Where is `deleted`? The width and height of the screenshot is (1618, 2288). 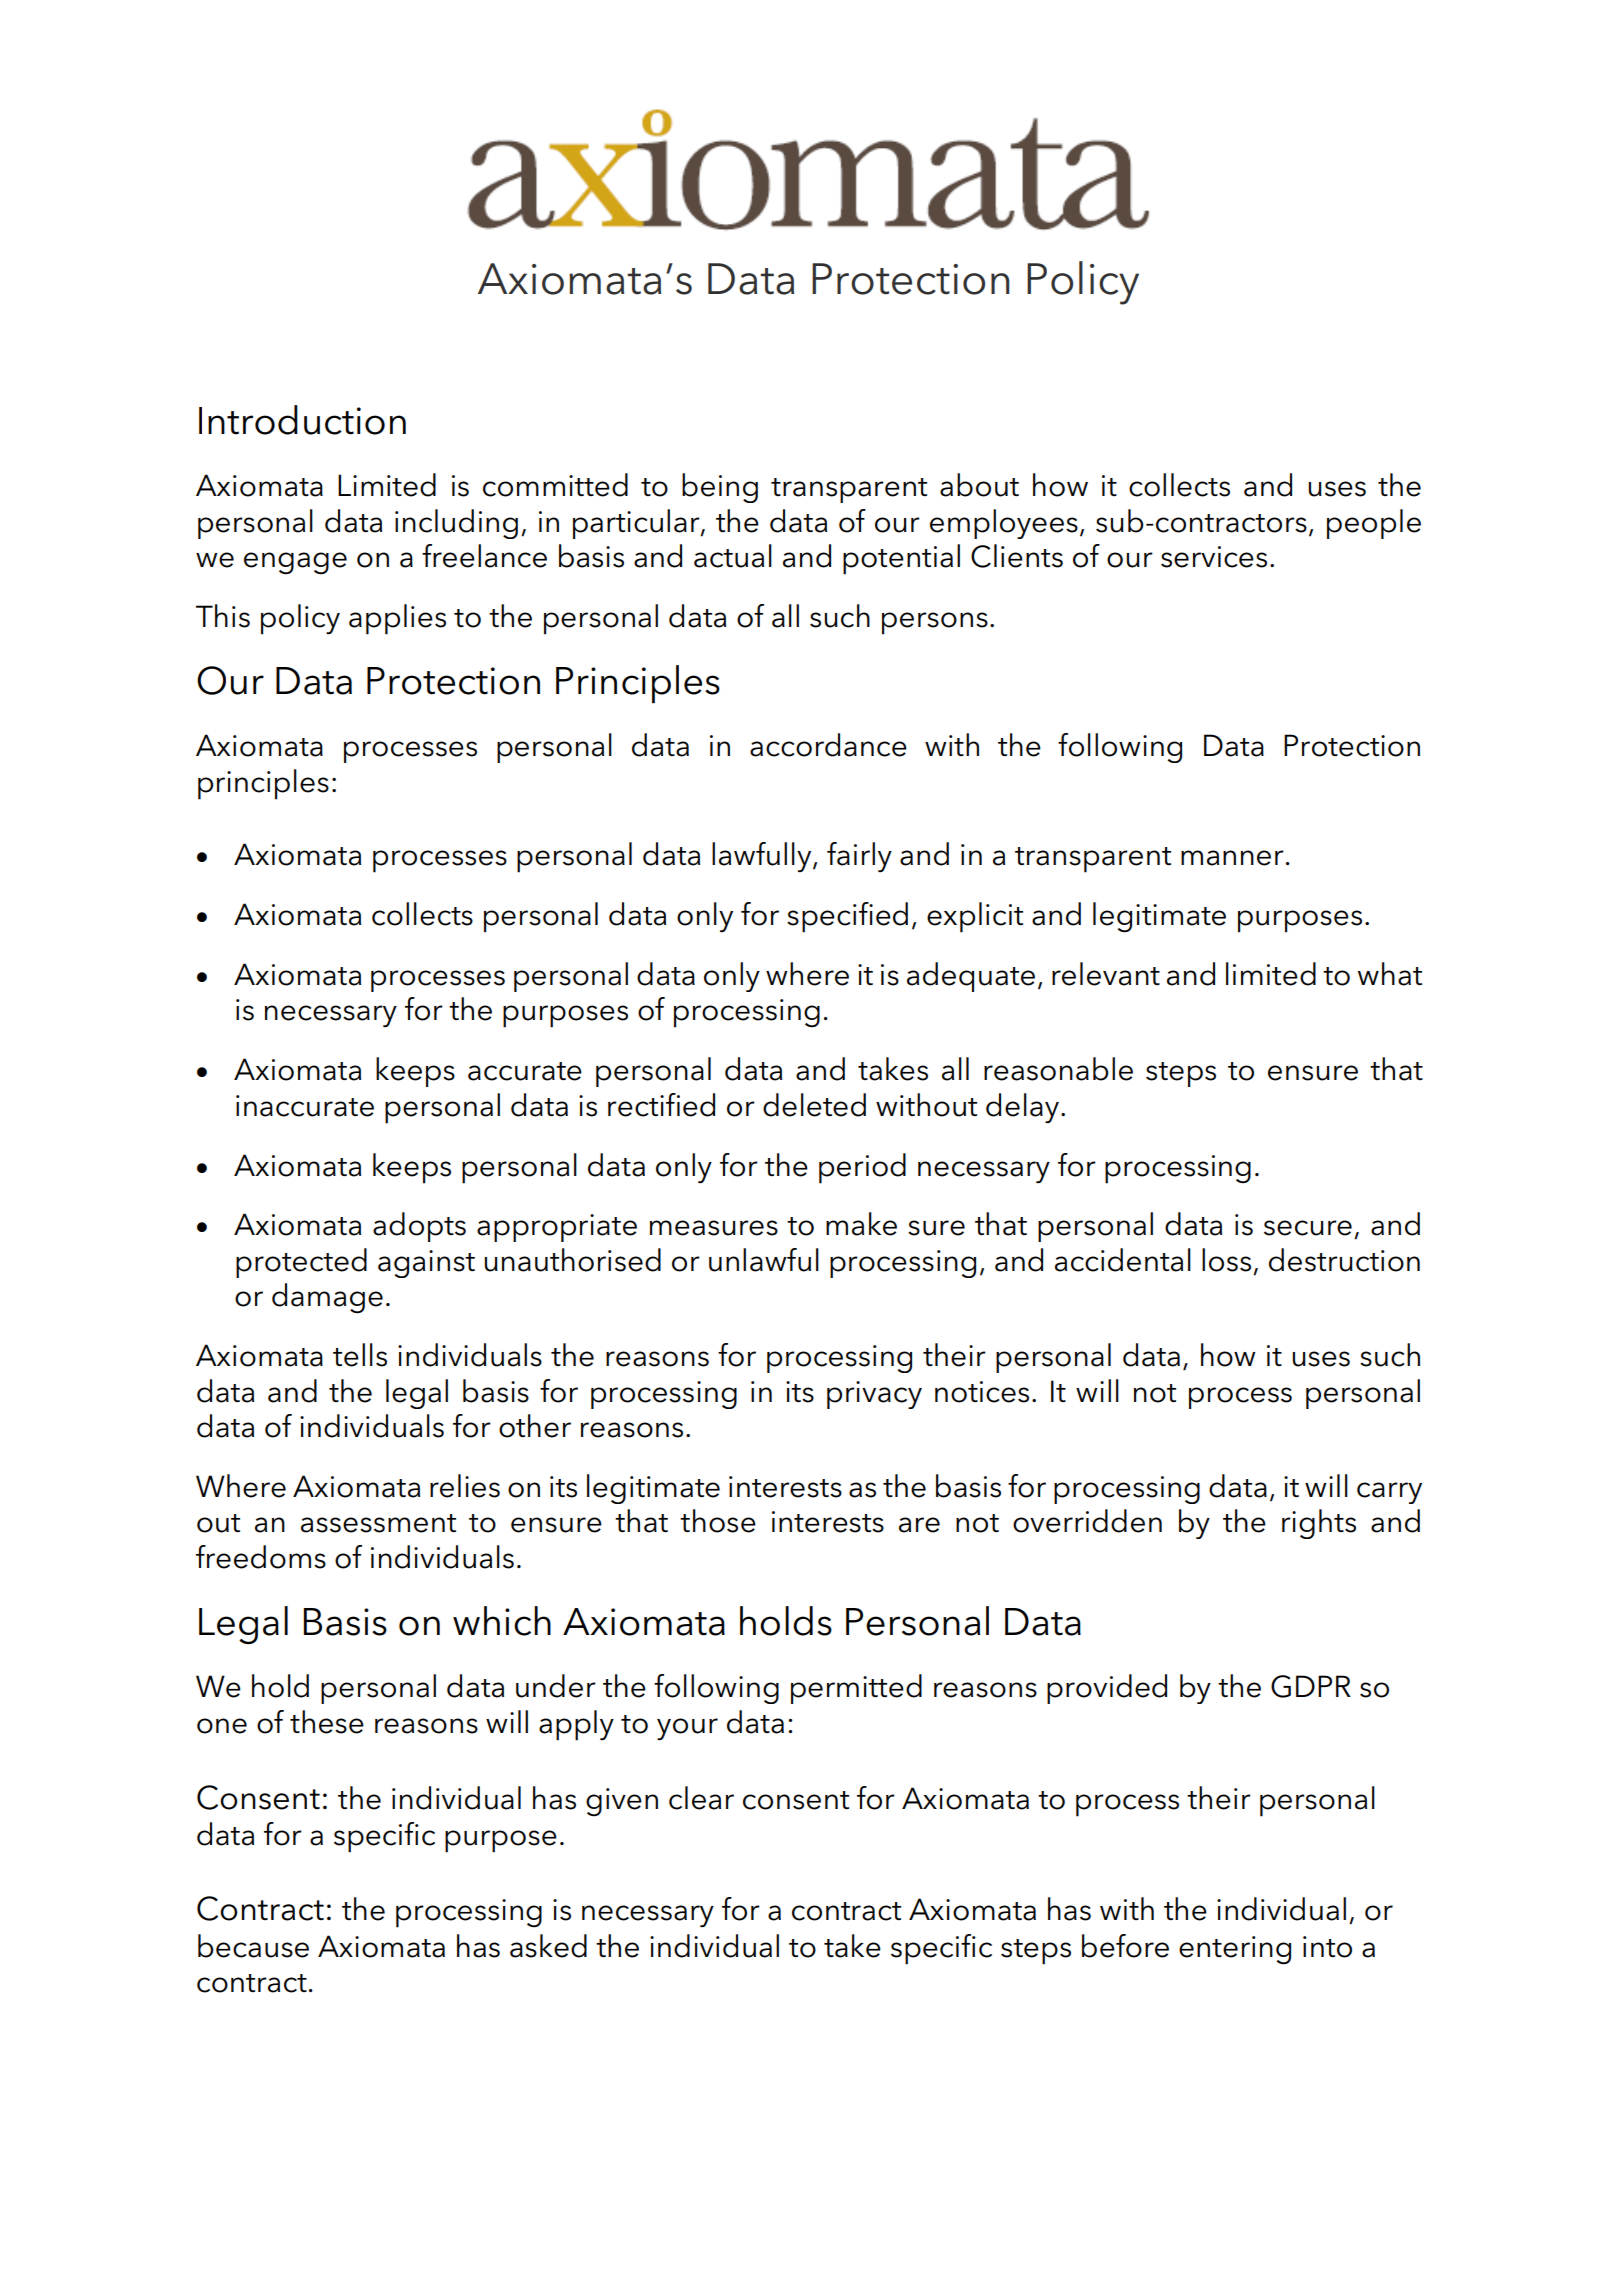
deleted is located at coordinates (814, 1105).
